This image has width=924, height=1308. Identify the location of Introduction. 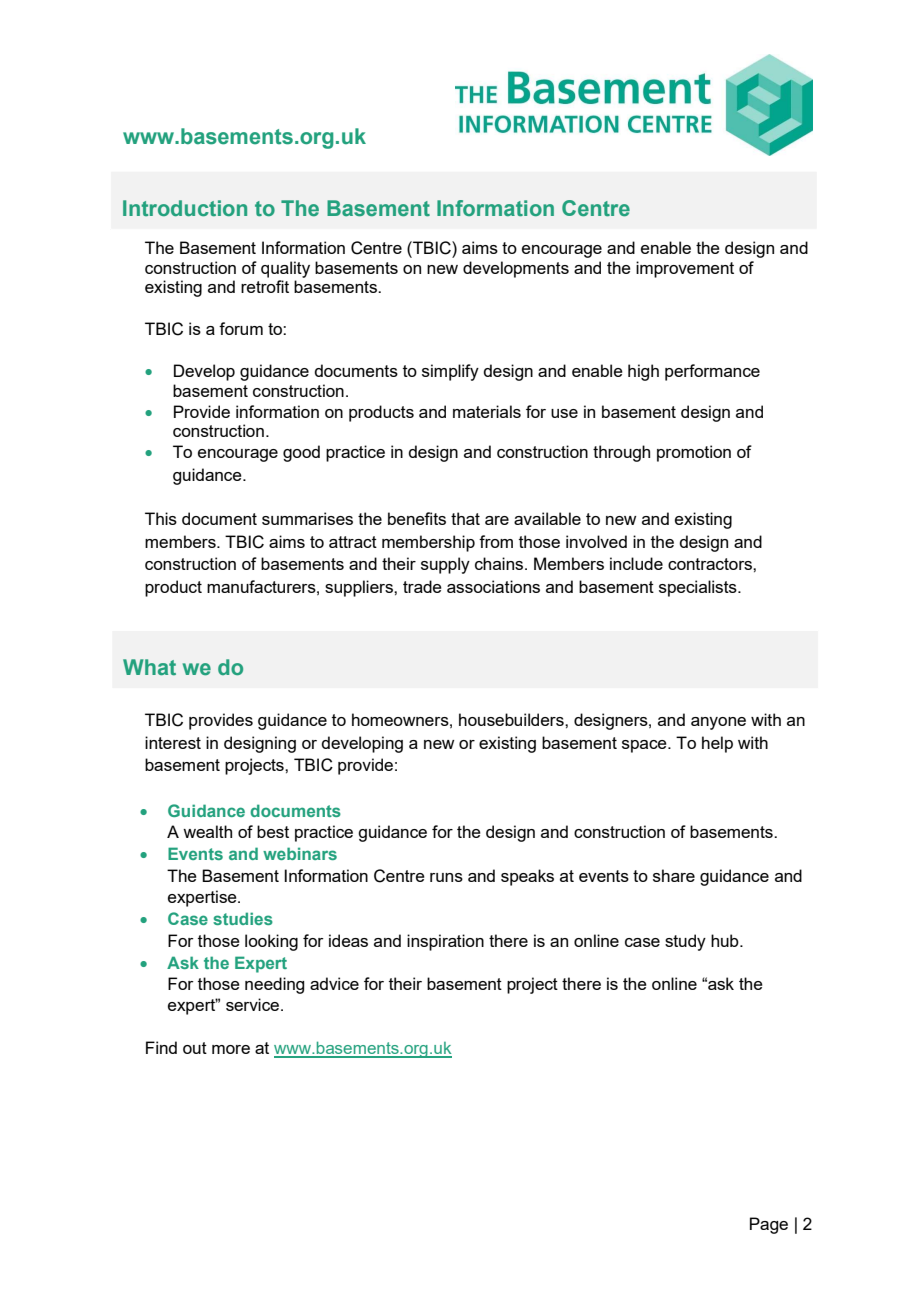
(185, 208).
